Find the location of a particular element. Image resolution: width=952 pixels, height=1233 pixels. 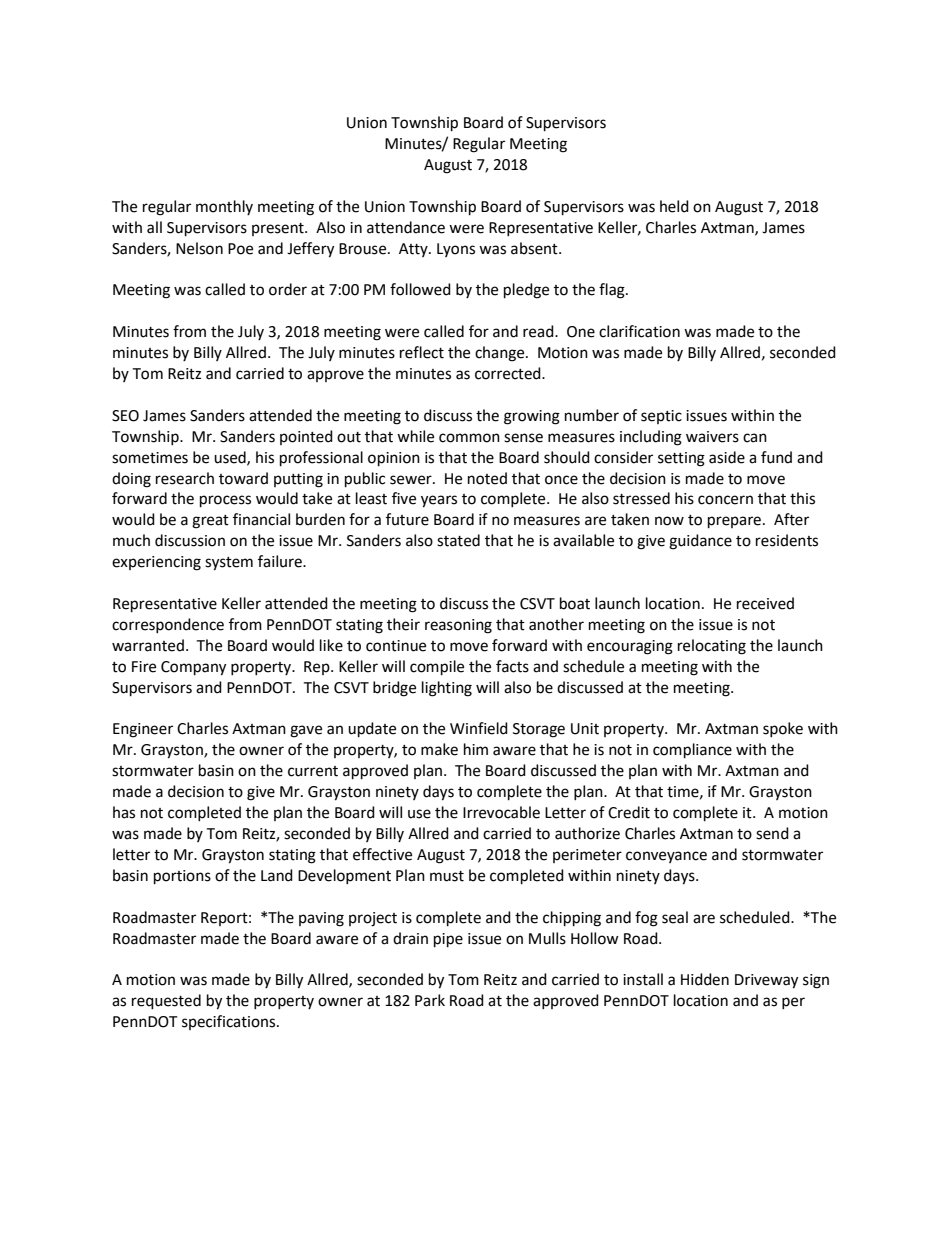

great is located at coordinates (210, 522).
